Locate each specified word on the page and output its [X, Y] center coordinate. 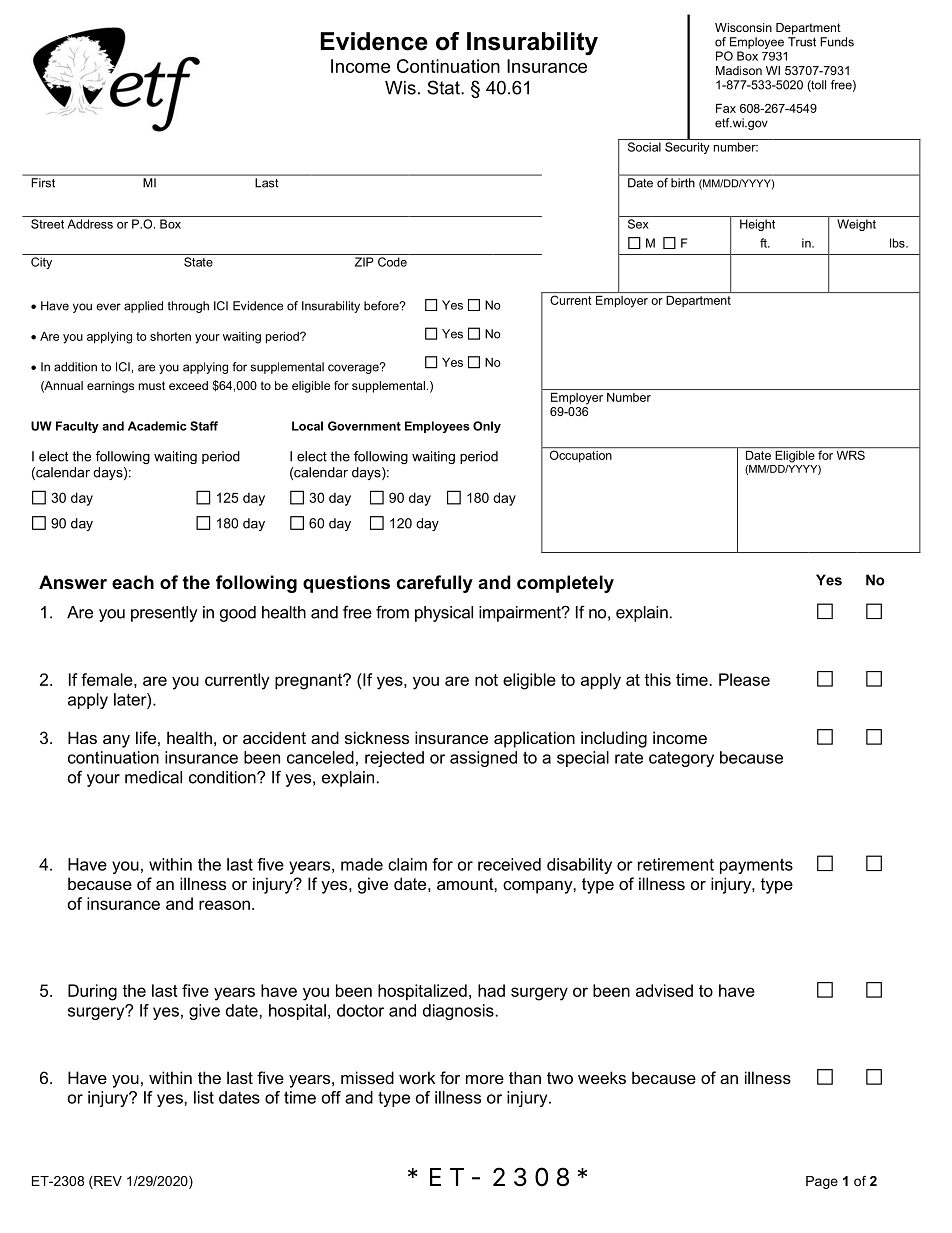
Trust [802, 42]
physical [444, 614]
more [485, 1079]
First [43, 183]
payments [756, 866]
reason [224, 905]
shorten [170, 336]
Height [757, 225]
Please [744, 679]
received [509, 864]
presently [164, 614]
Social [644, 147]
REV [107, 1181]
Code [392, 262]
